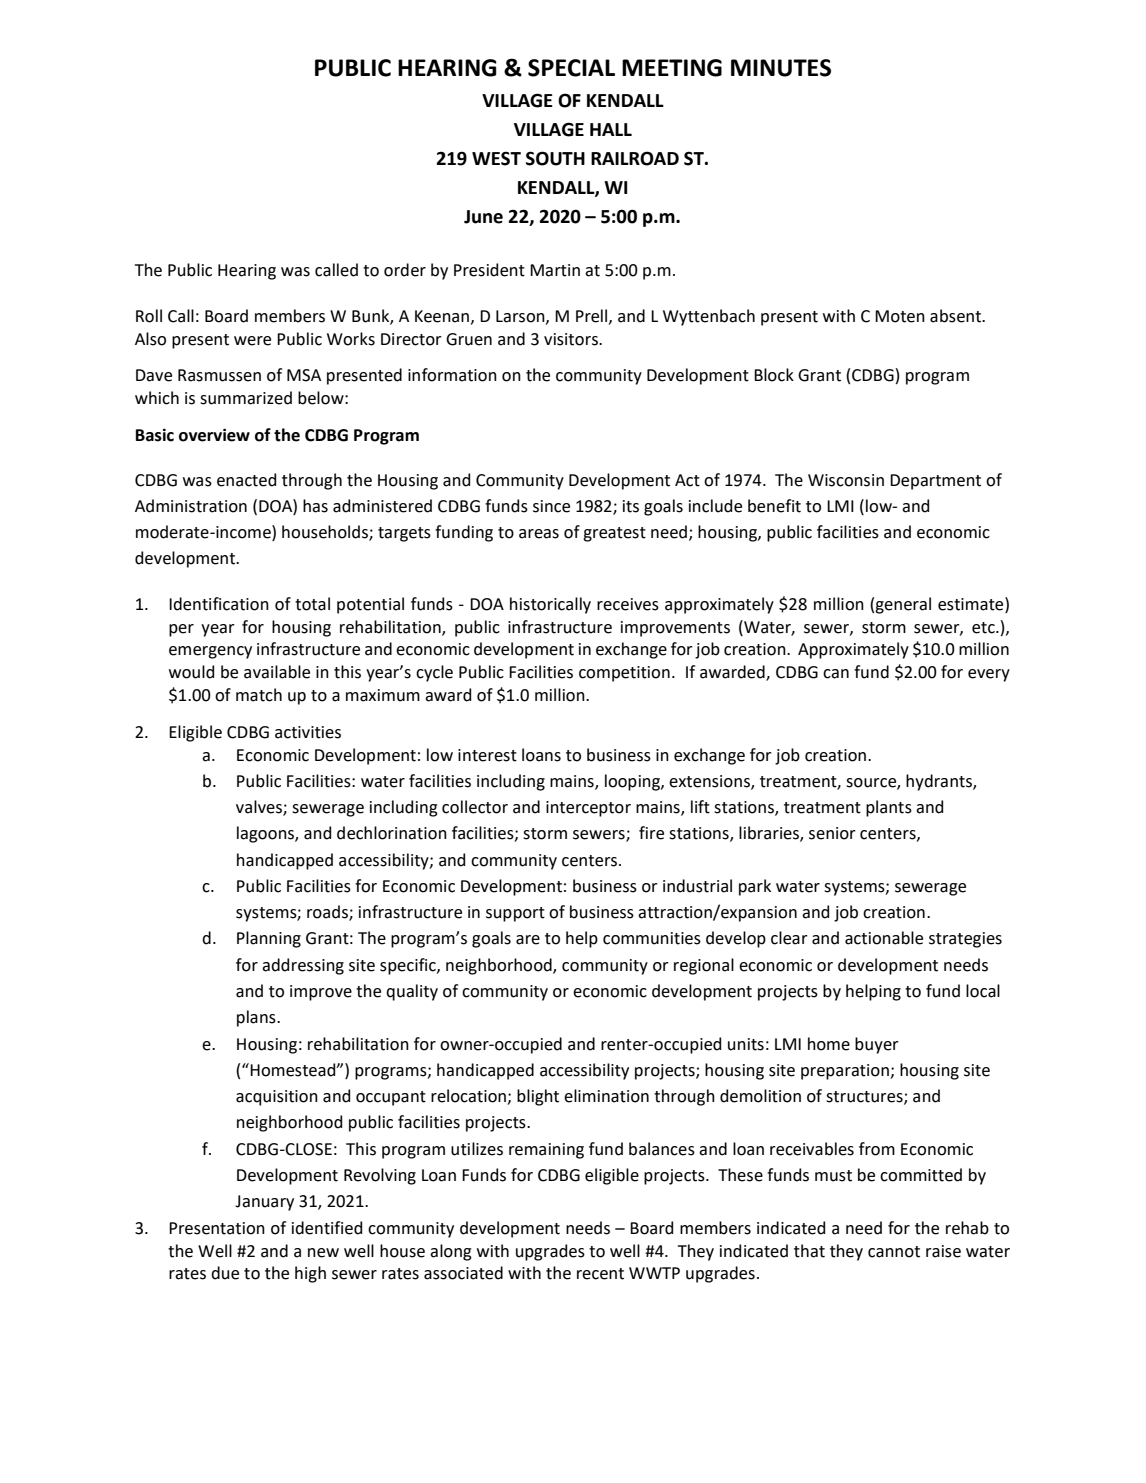 The width and height of the image is (1146, 1483). I want to click on support, so click(515, 914).
